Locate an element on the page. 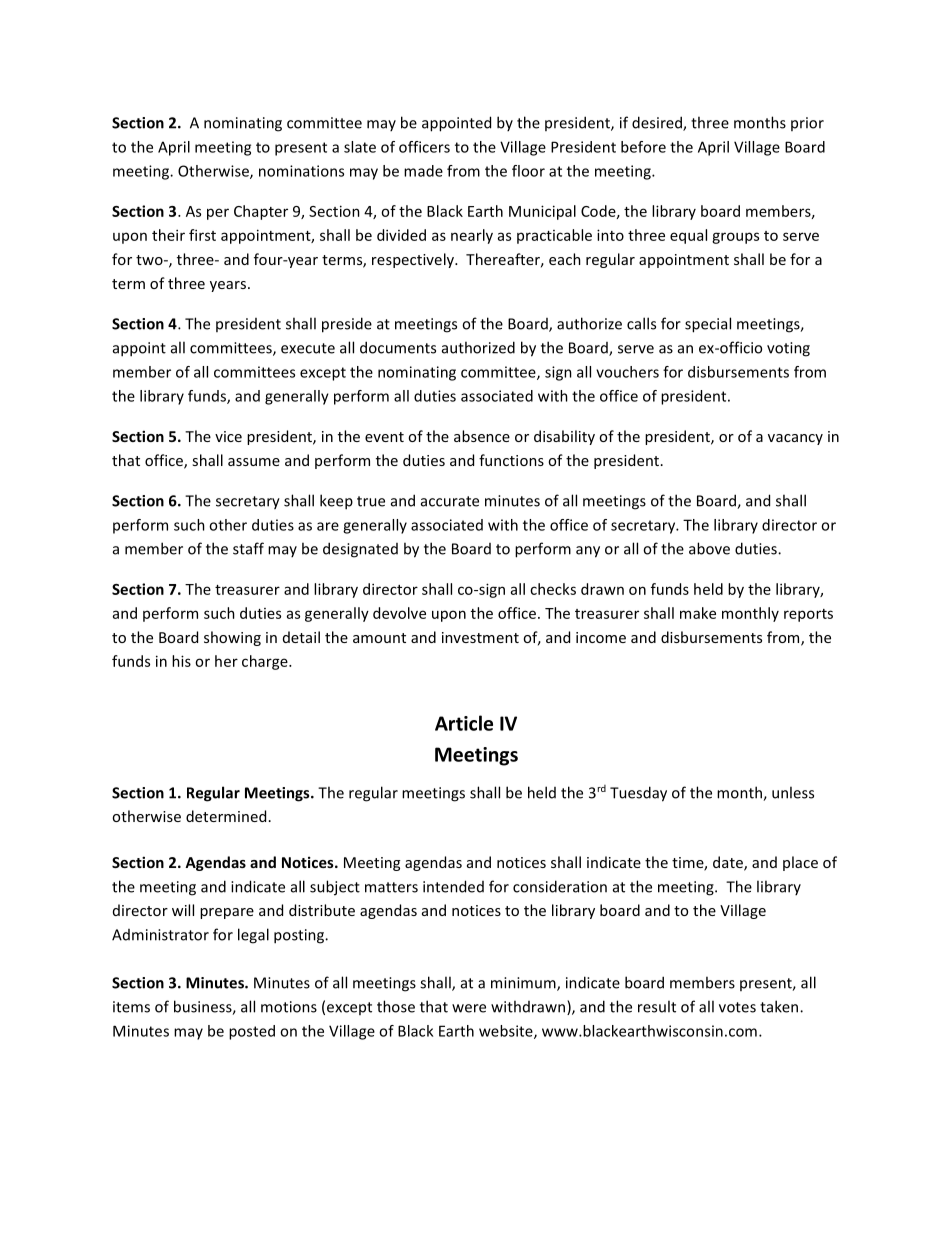 This image has height=1233, width=952. staff is located at coordinates (248, 548).
